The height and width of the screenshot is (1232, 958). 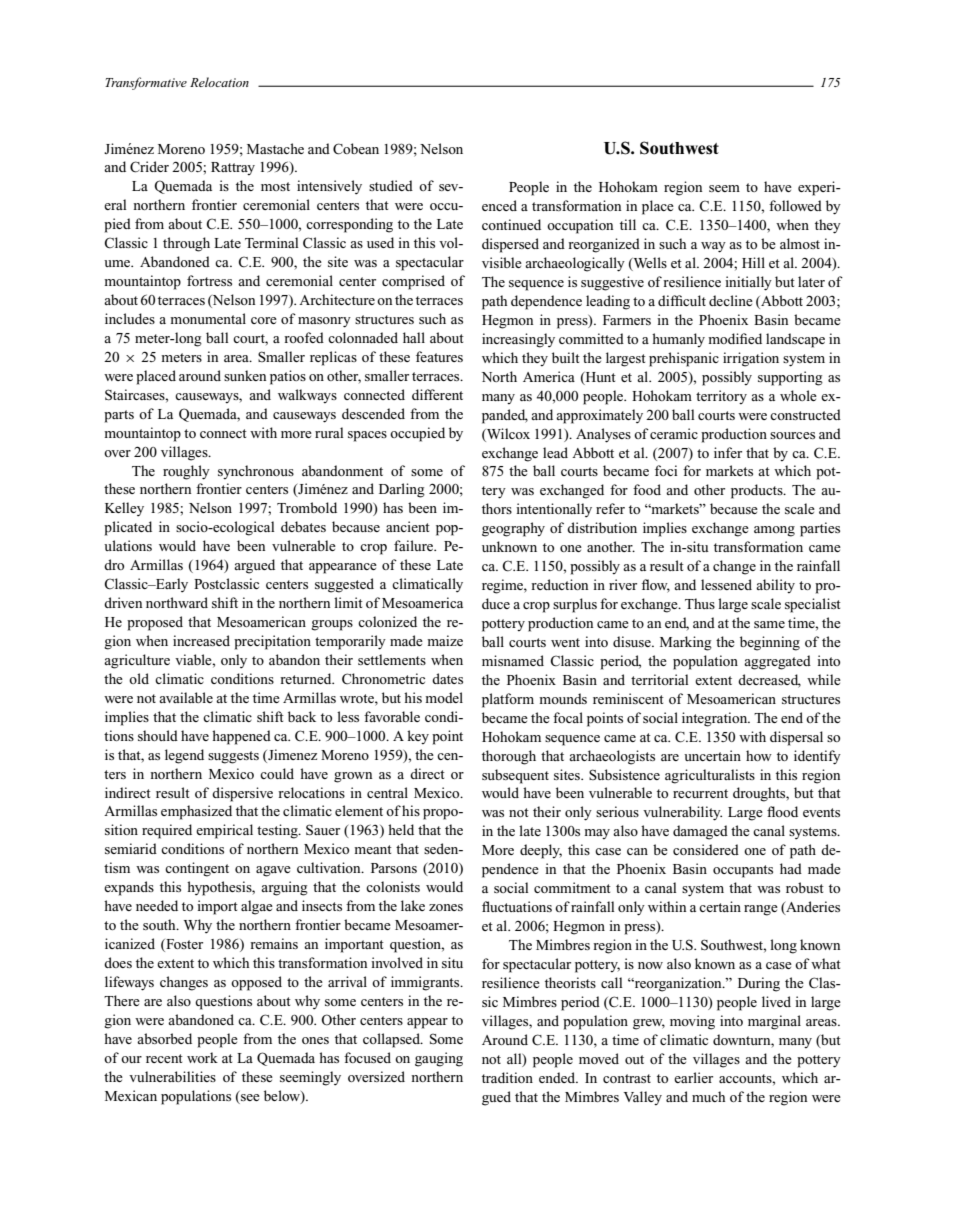 What do you see at coordinates (795, 205) in the screenshot?
I see `followed` at bounding box center [795, 205].
